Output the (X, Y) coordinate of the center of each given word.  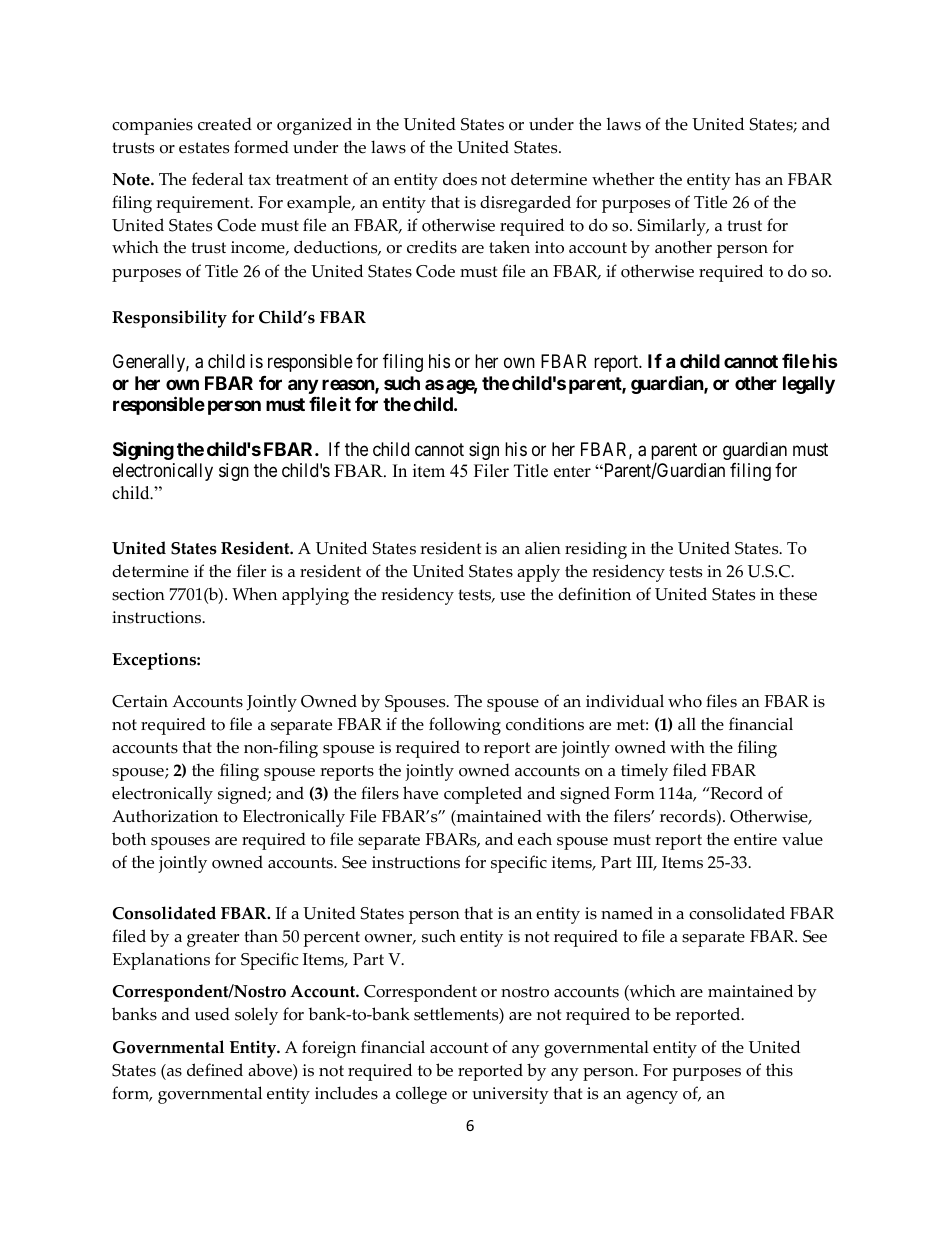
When (254, 594)
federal (217, 179)
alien (543, 548)
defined (215, 1070)
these (798, 594)
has (747, 179)
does (460, 179)
